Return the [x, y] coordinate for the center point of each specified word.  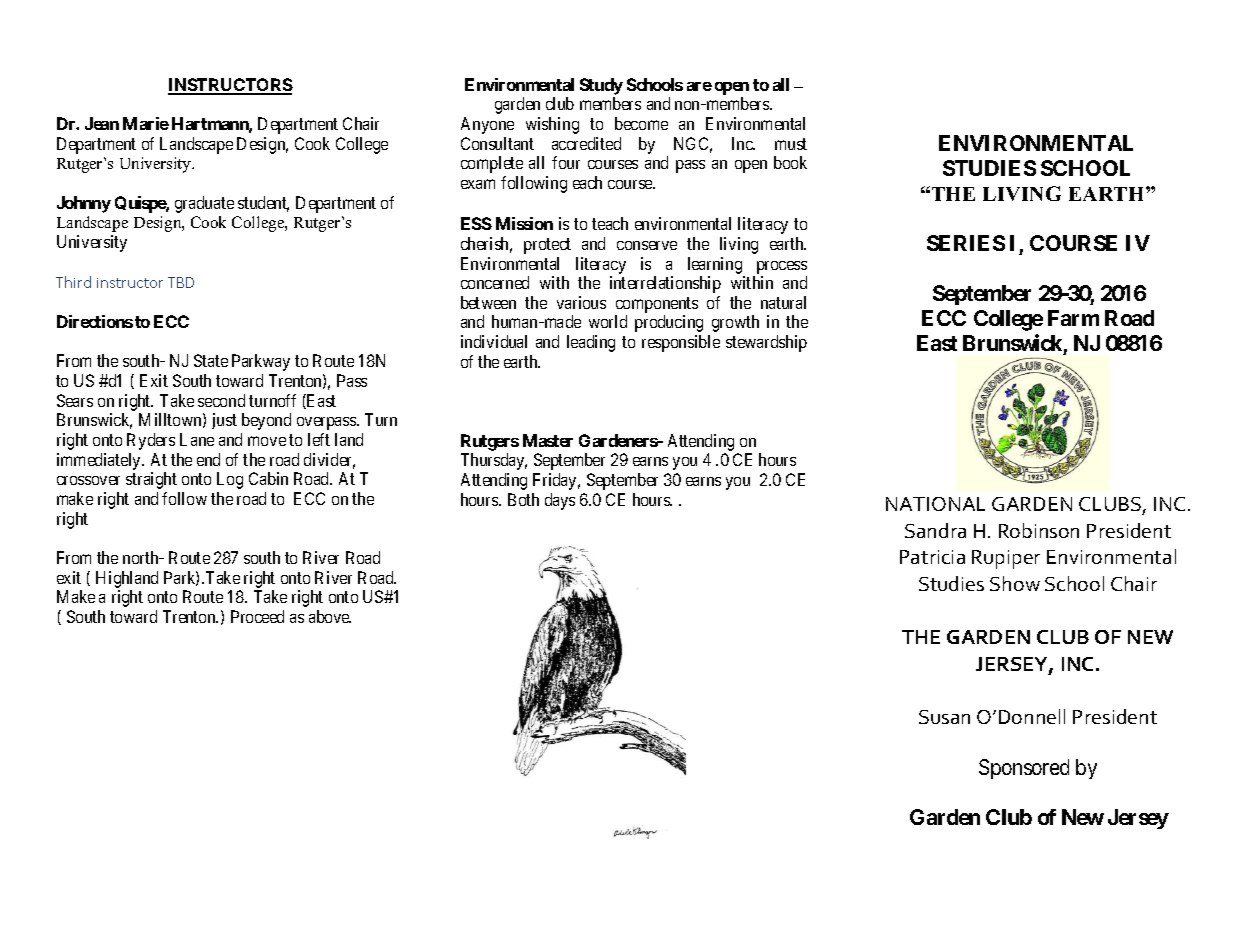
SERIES [966, 243]
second [221, 400]
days [560, 501]
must [791, 144]
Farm [1073, 318]
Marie [146, 123]
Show [1015, 583]
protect [547, 246]
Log [230, 480]
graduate [204, 204]
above [330, 616]
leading [591, 343]
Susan [944, 717]
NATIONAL [935, 504]
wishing [552, 125]
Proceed [257, 616]
